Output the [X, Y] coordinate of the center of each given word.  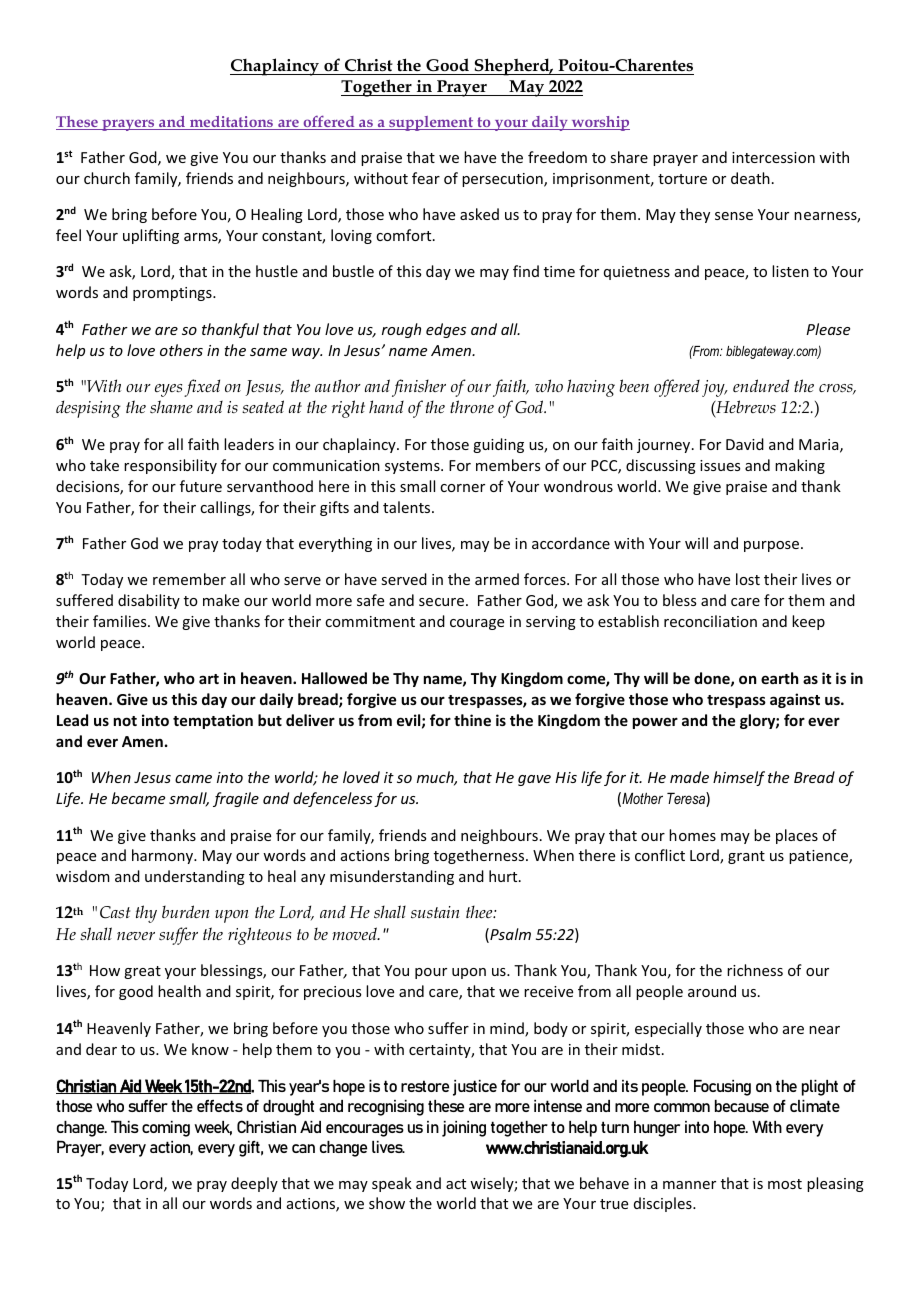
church [107, 178]
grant [746, 857]
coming [166, 1129]
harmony [164, 856]
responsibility [170, 466]
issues [720, 465]
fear [426, 178]
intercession [773, 157]
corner [462, 488]
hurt [504, 876]
